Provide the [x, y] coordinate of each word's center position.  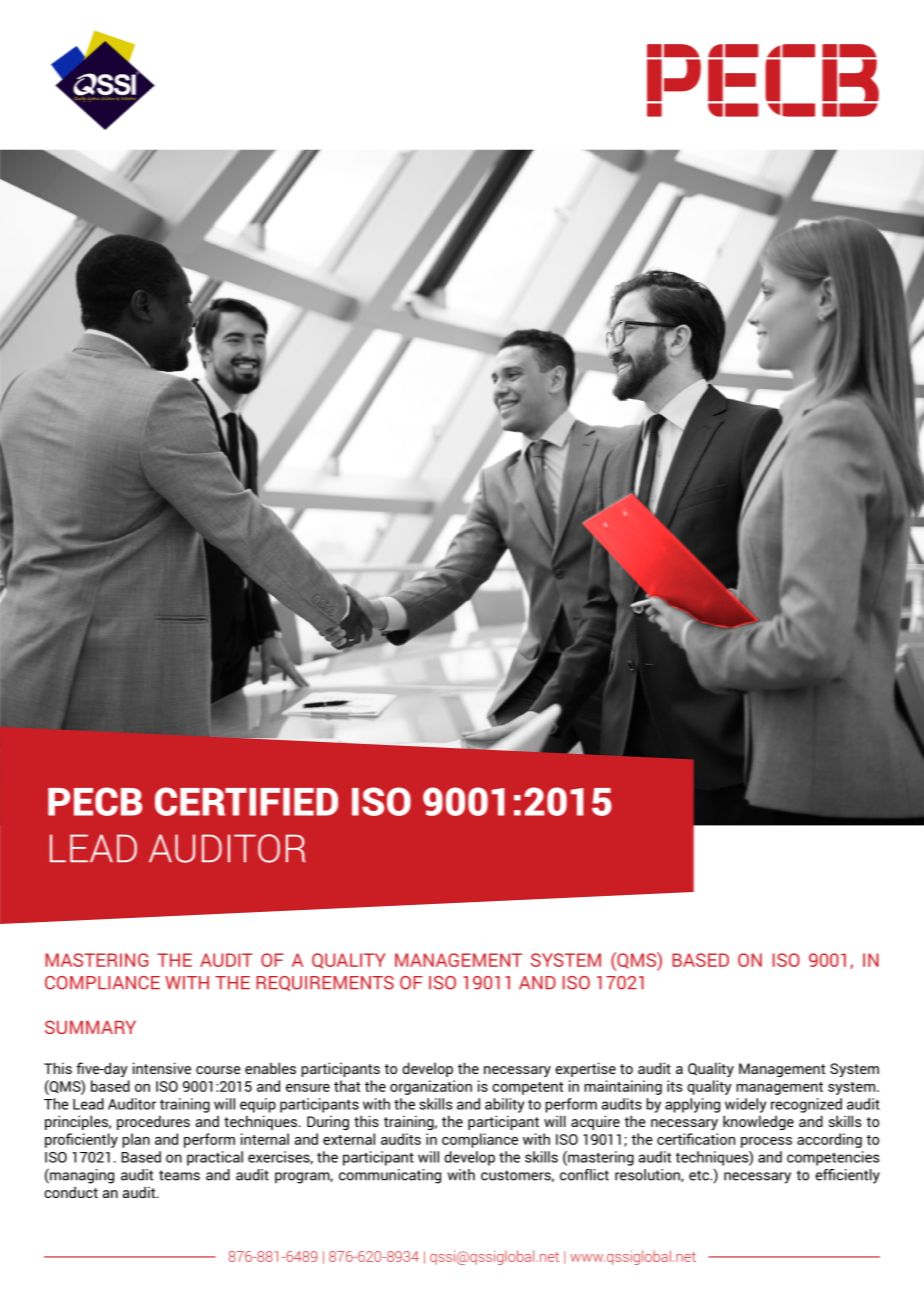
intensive [162, 1068]
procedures [153, 1122]
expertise [585, 1069]
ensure [308, 1088]
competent [527, 1088]
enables [270, 1068]
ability [504, 1105]
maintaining [623, 1087]
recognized [806, 1105]
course [218, 1070]
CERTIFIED [246, 801]
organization [431, 1087]
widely [745, 1105]
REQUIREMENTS [325, 983]
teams [179, 1175]
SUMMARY [90, 1027]
